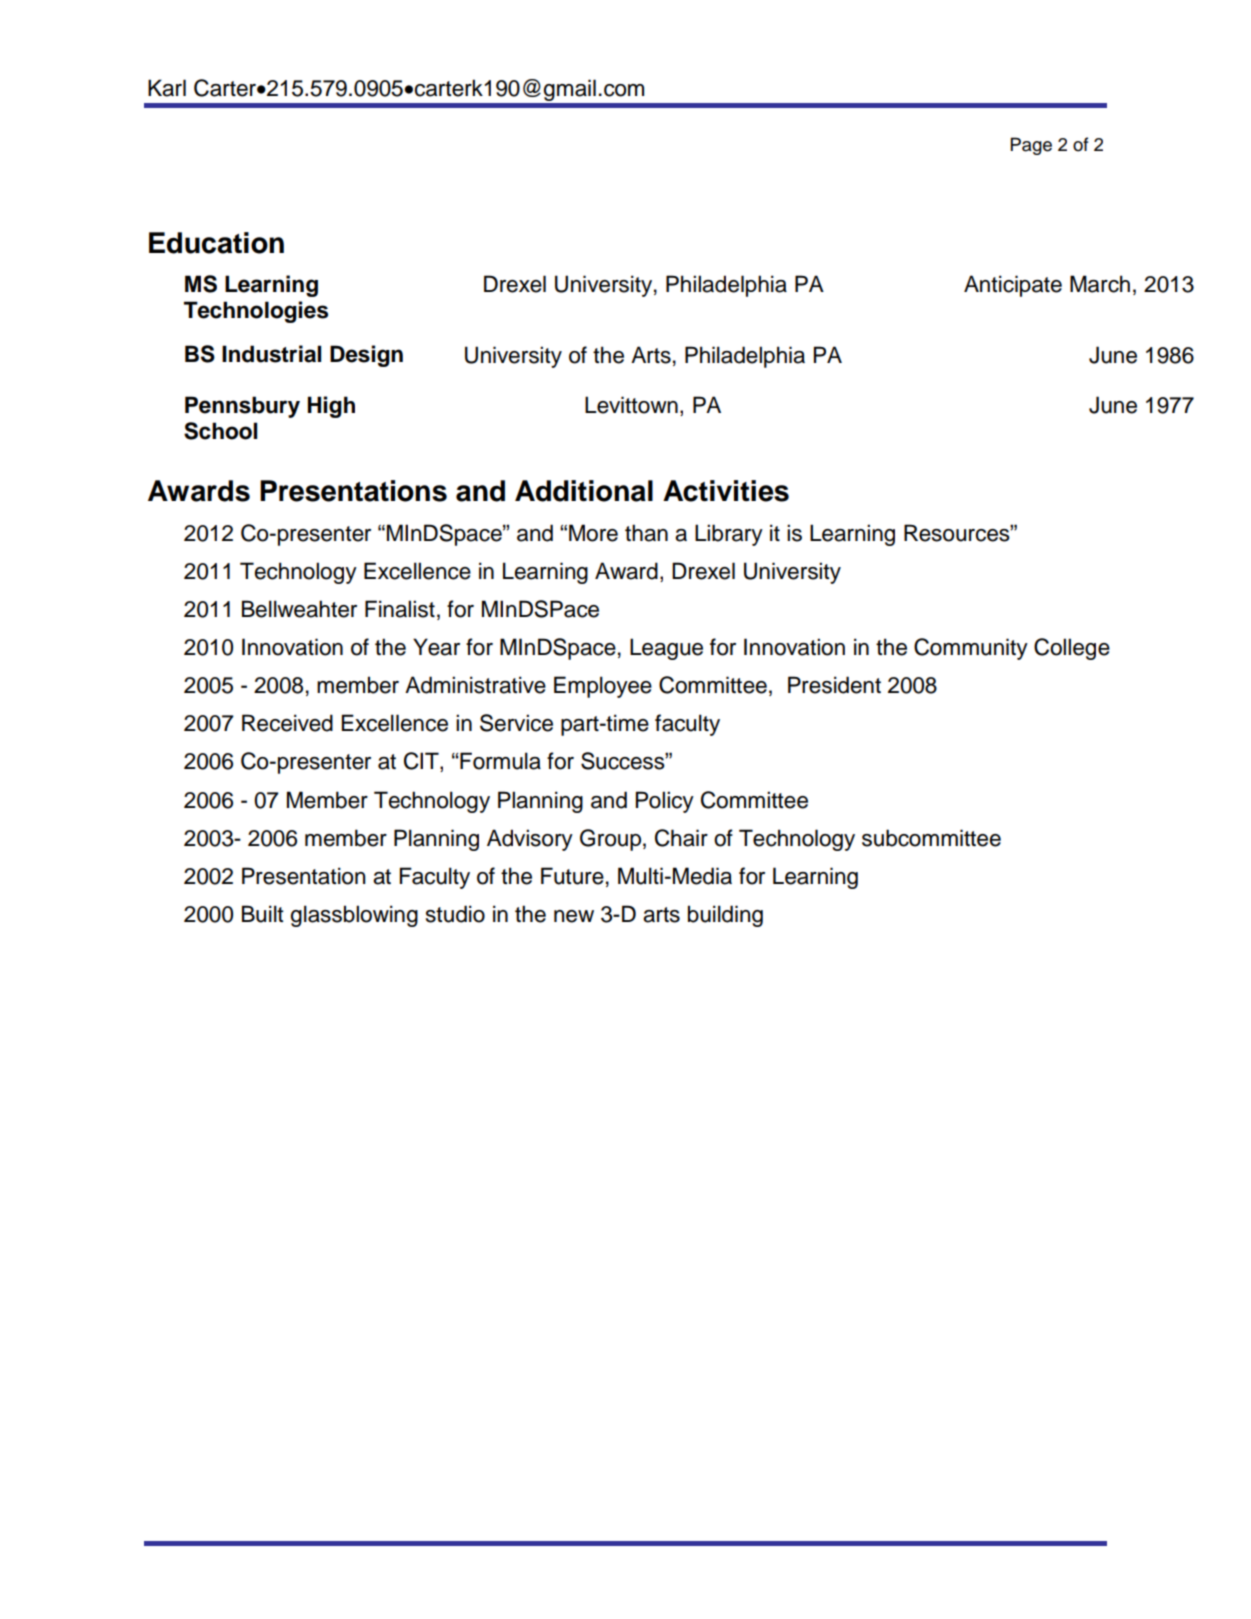 The image size is (1251, 1619). What do you see at coordinates (726, 491) in the document?
I see `Activities` at bounding box center [726, 491].
